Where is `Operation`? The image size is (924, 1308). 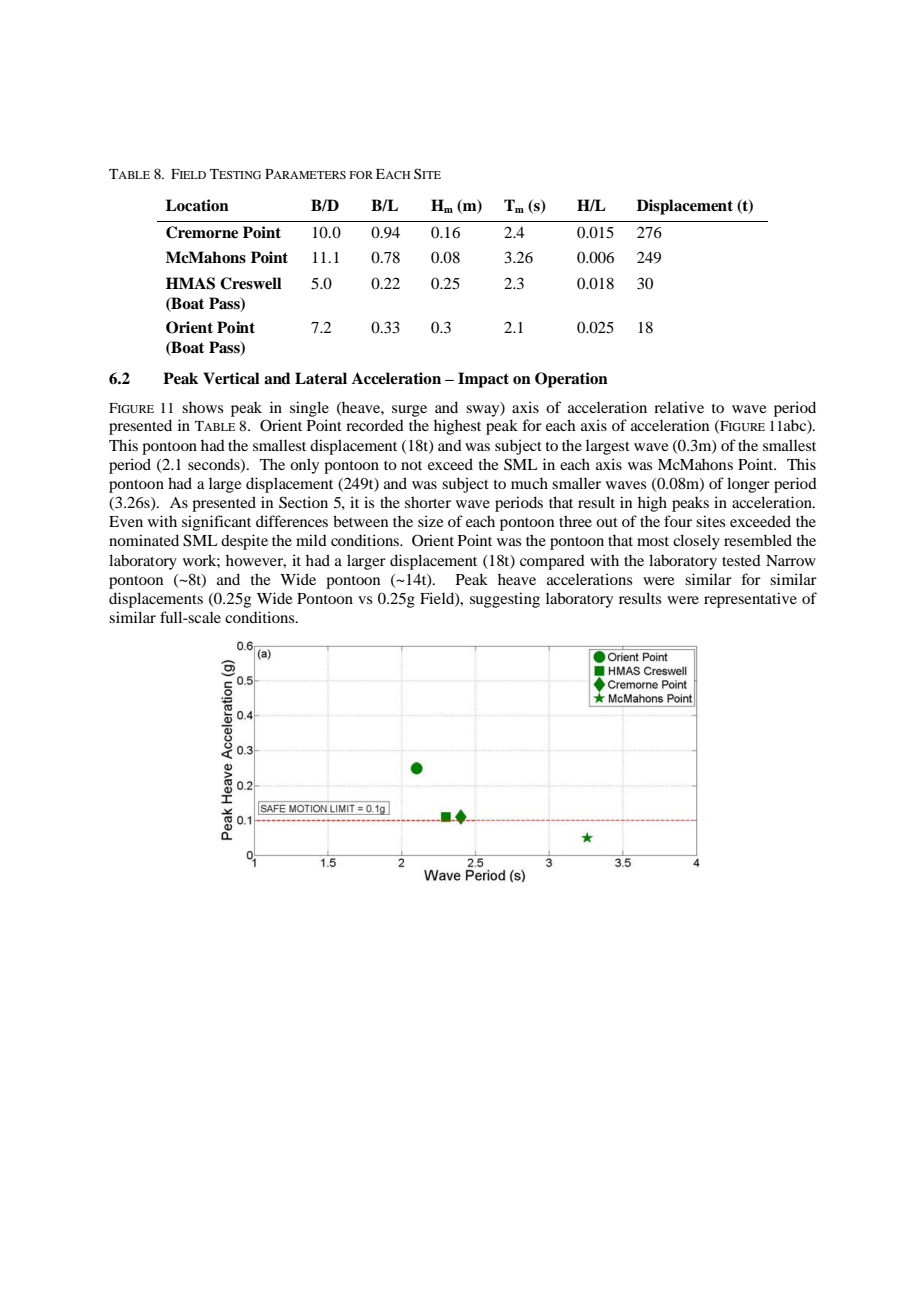 Operation is located at coordinates (571, 380).
